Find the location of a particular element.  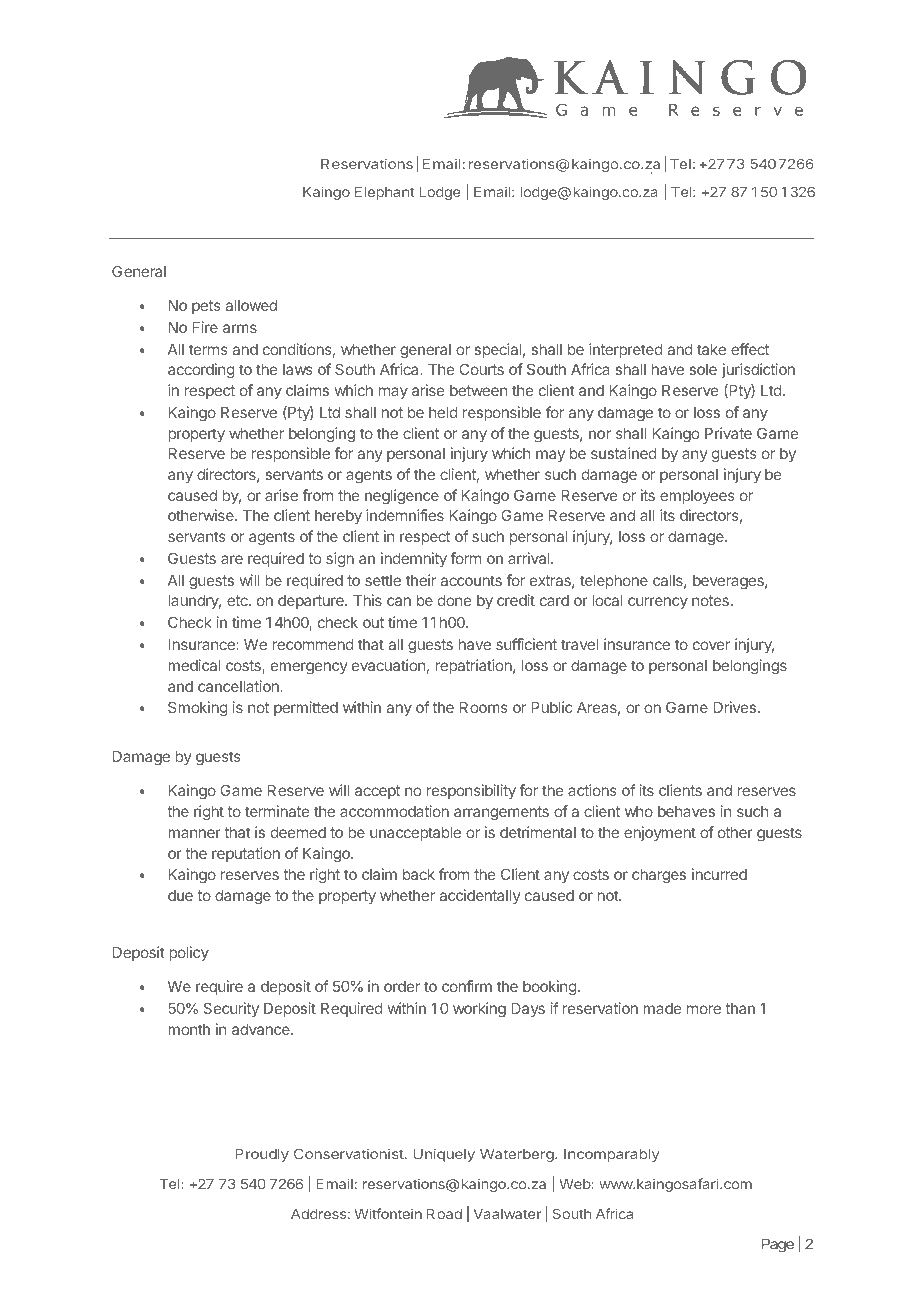

Courts is located at coordinates (481, 369).
